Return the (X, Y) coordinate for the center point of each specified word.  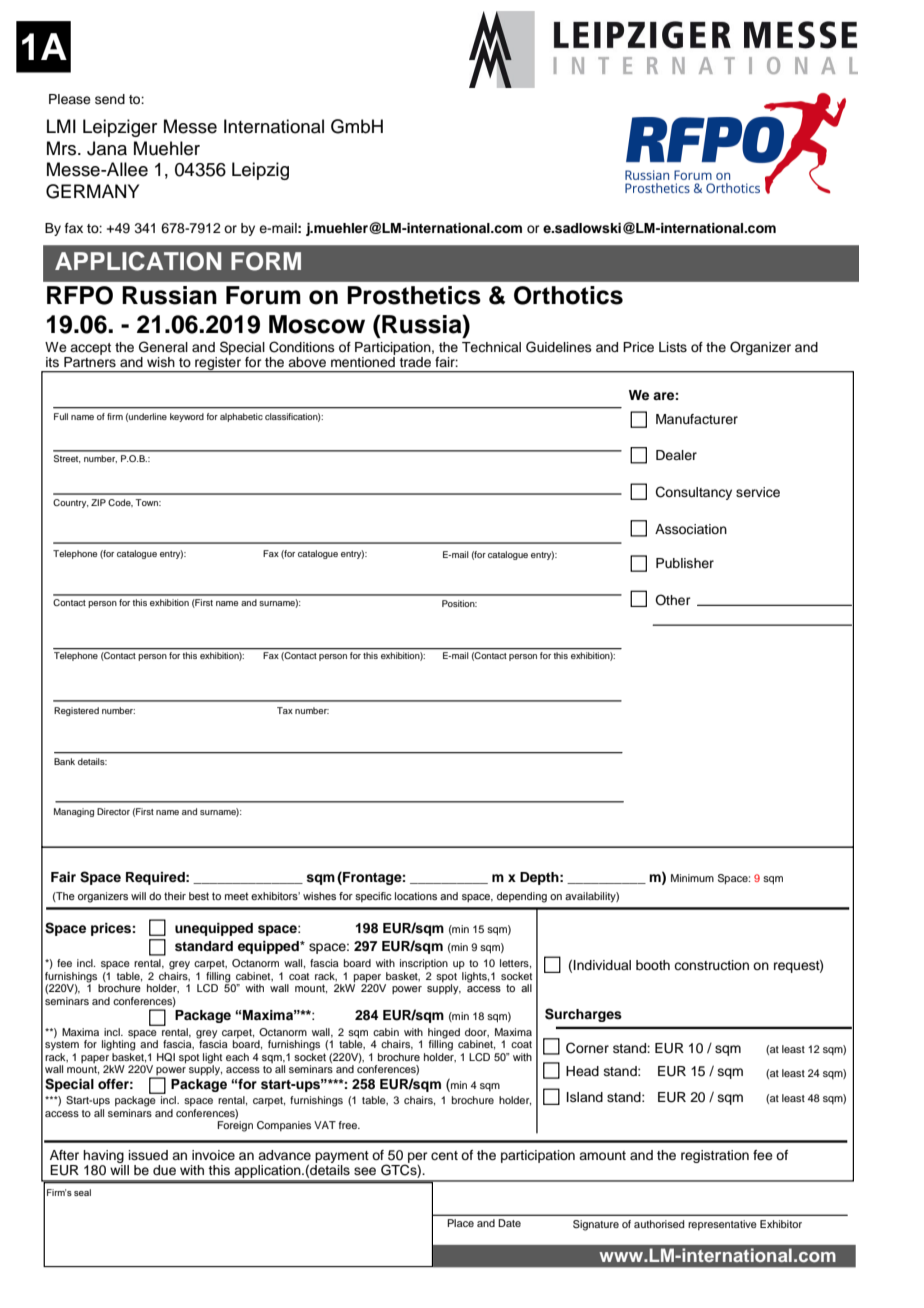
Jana (107, 148)
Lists (673, 347)
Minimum (692, 878)
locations (416, 896)
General (163, 347)
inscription (424, 964)
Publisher (685, 563)
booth (653, 965)
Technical (491, 347)
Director (113, 811)
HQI (166, 1057)
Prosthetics (414, 295)
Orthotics (568, 295)
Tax (285, 710)
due (164, 1170)
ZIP (98, 502)
